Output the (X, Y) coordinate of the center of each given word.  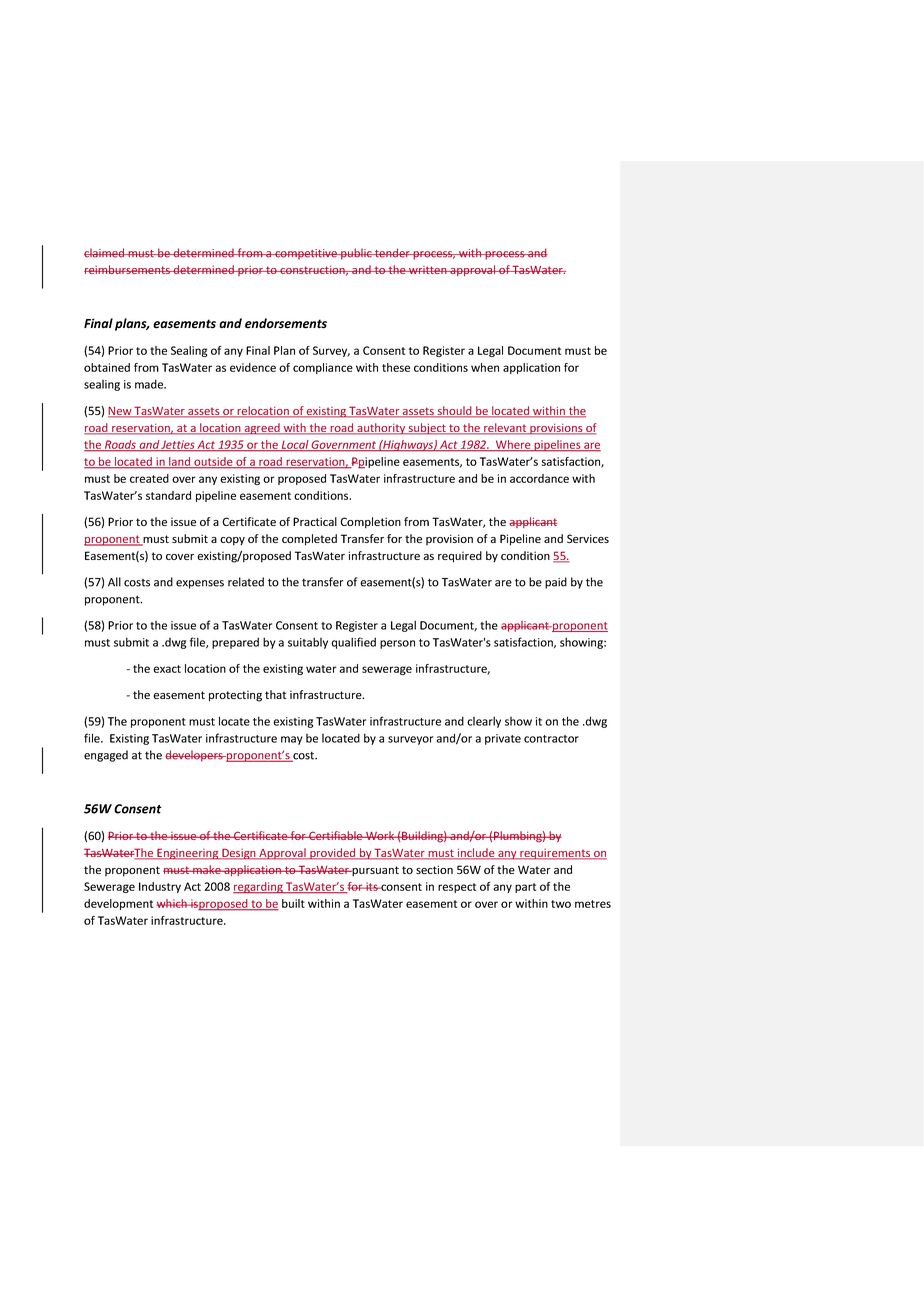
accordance (539, 478)
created (149, 478)
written (428, 270)
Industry (160, 887)
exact (167, 669)
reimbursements (128, 269)
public (356, 254)
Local (295, 446)
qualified (353, 643)
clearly (484, 722)
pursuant (374, 871)
